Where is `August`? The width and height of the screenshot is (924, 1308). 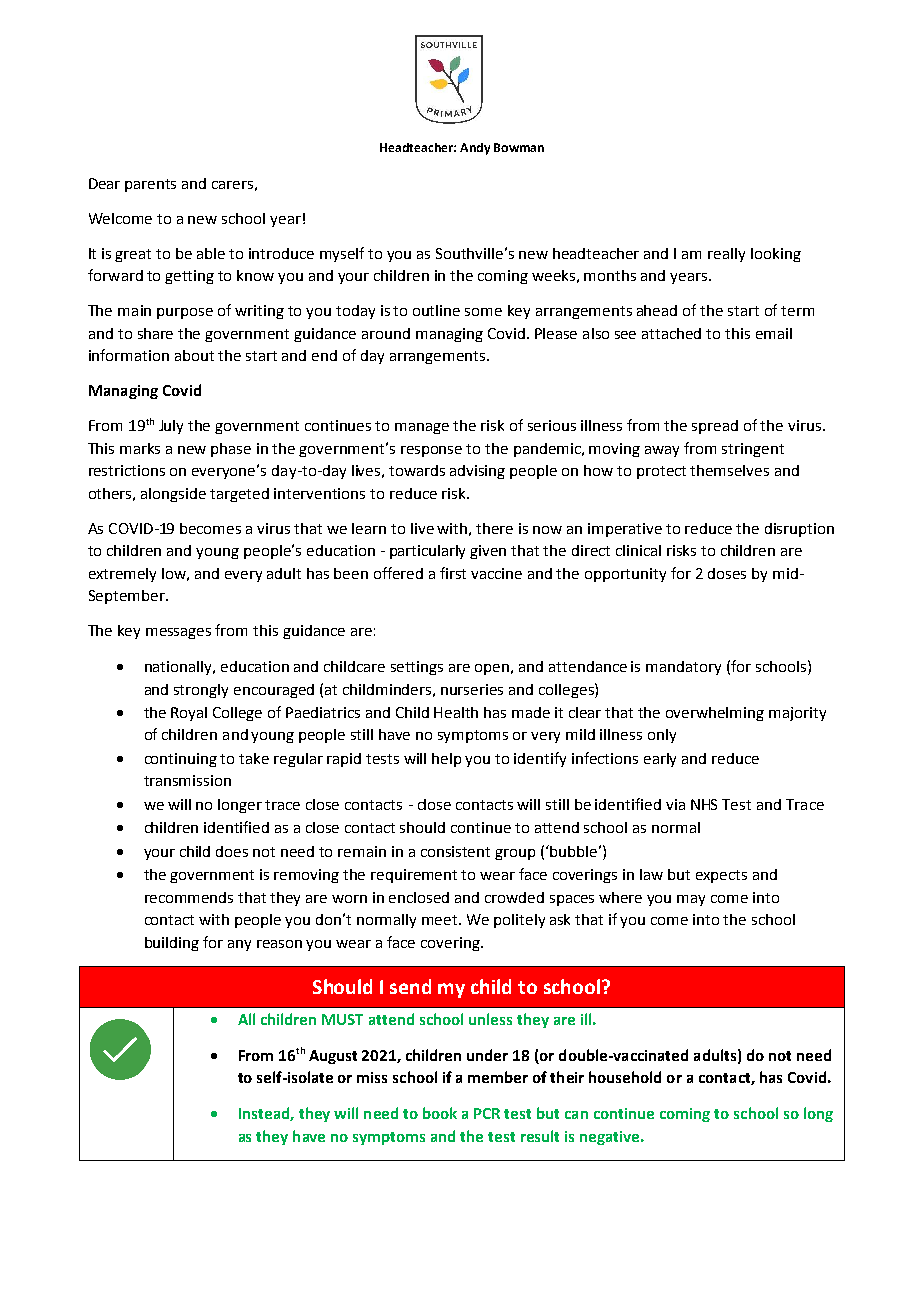 August is located at coordinates (333, 1057).
